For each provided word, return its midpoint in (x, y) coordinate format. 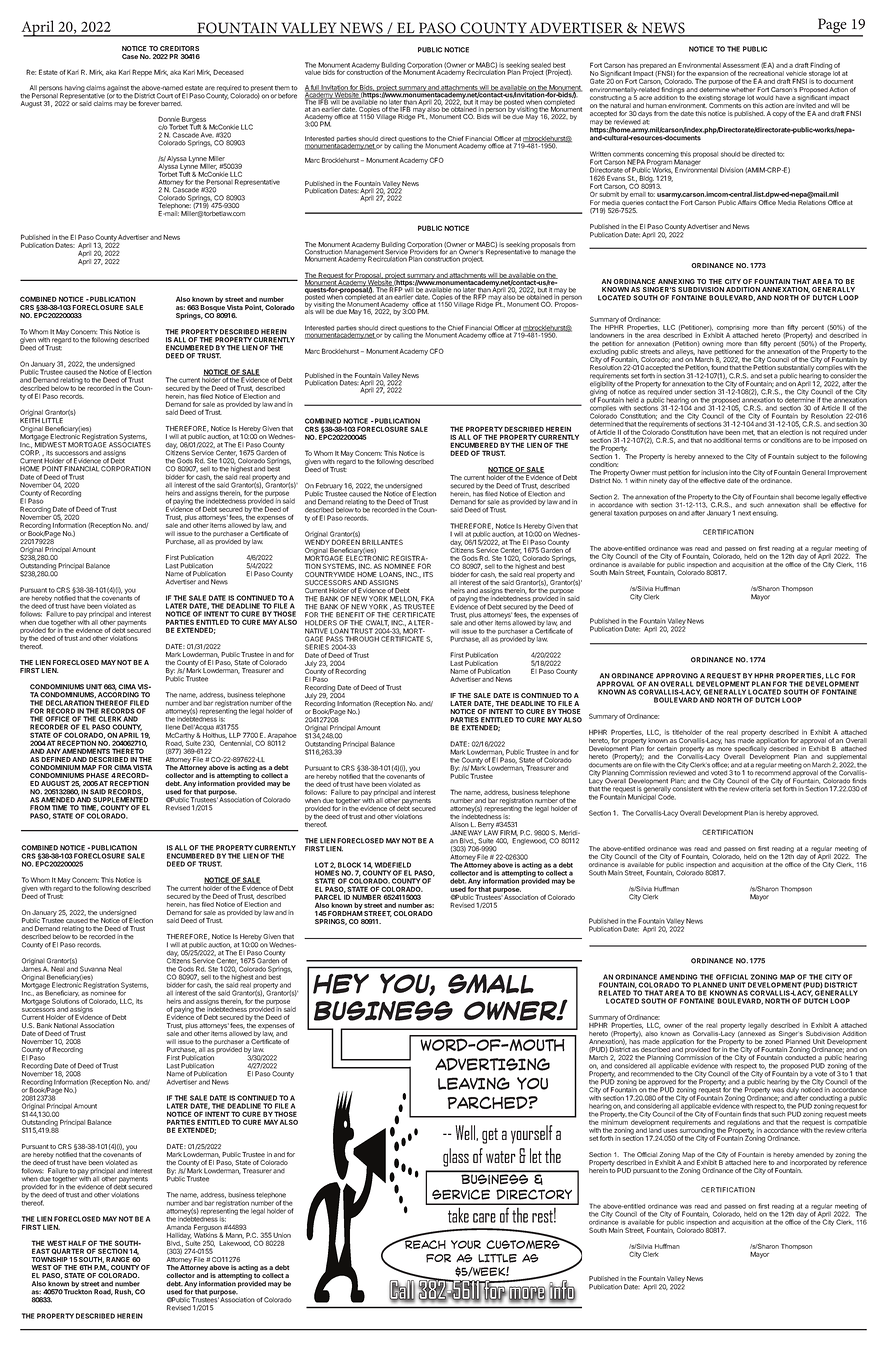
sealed (541, 66)
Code (667, 796)
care (484, 1218)
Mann (235, 1236)
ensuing (765, 513)
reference (852, 1161)
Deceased (228, 72)
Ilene (173, 727)
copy (779, 115)
